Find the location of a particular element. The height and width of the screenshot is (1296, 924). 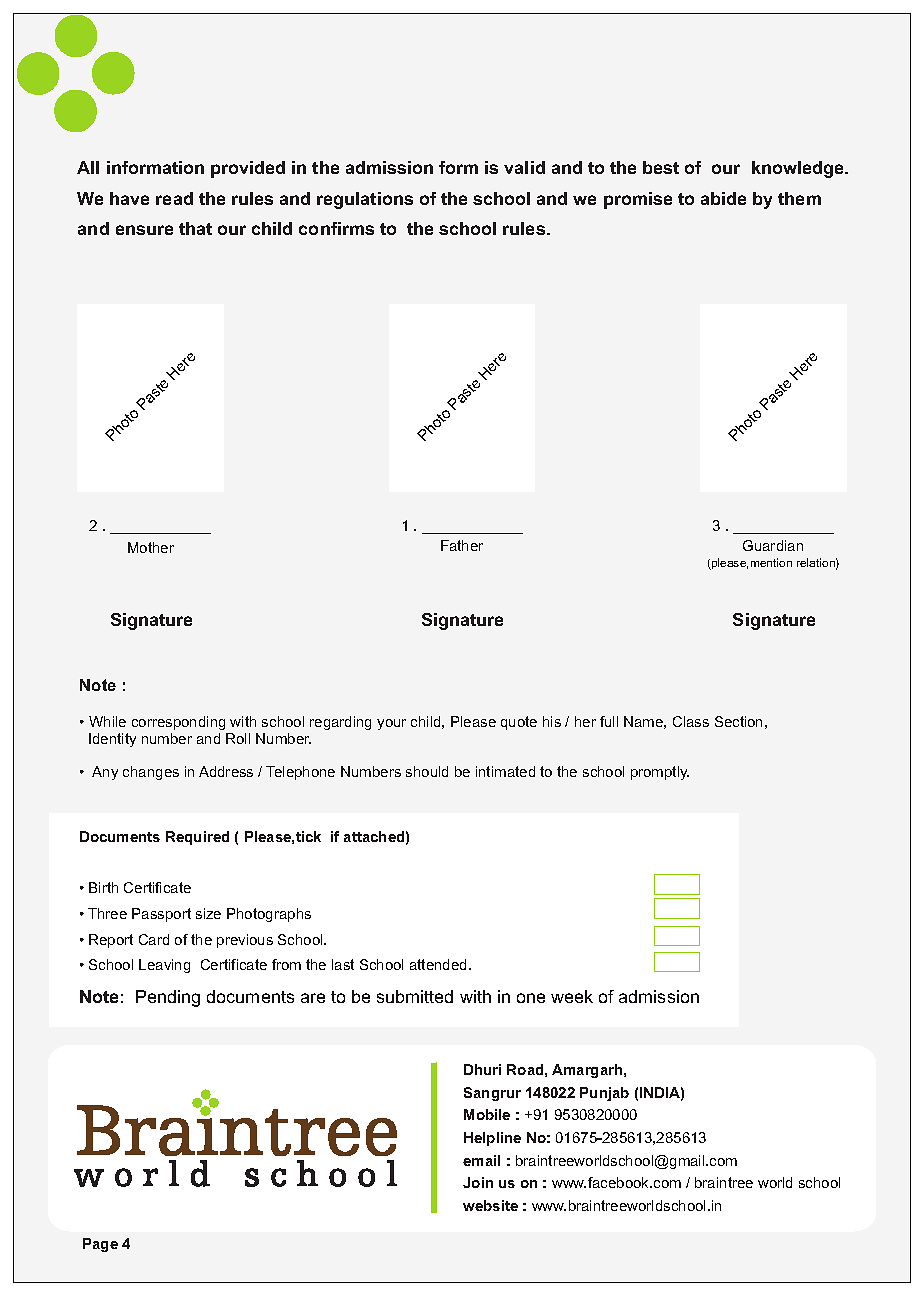

read is located at coordinates (174, 198).
